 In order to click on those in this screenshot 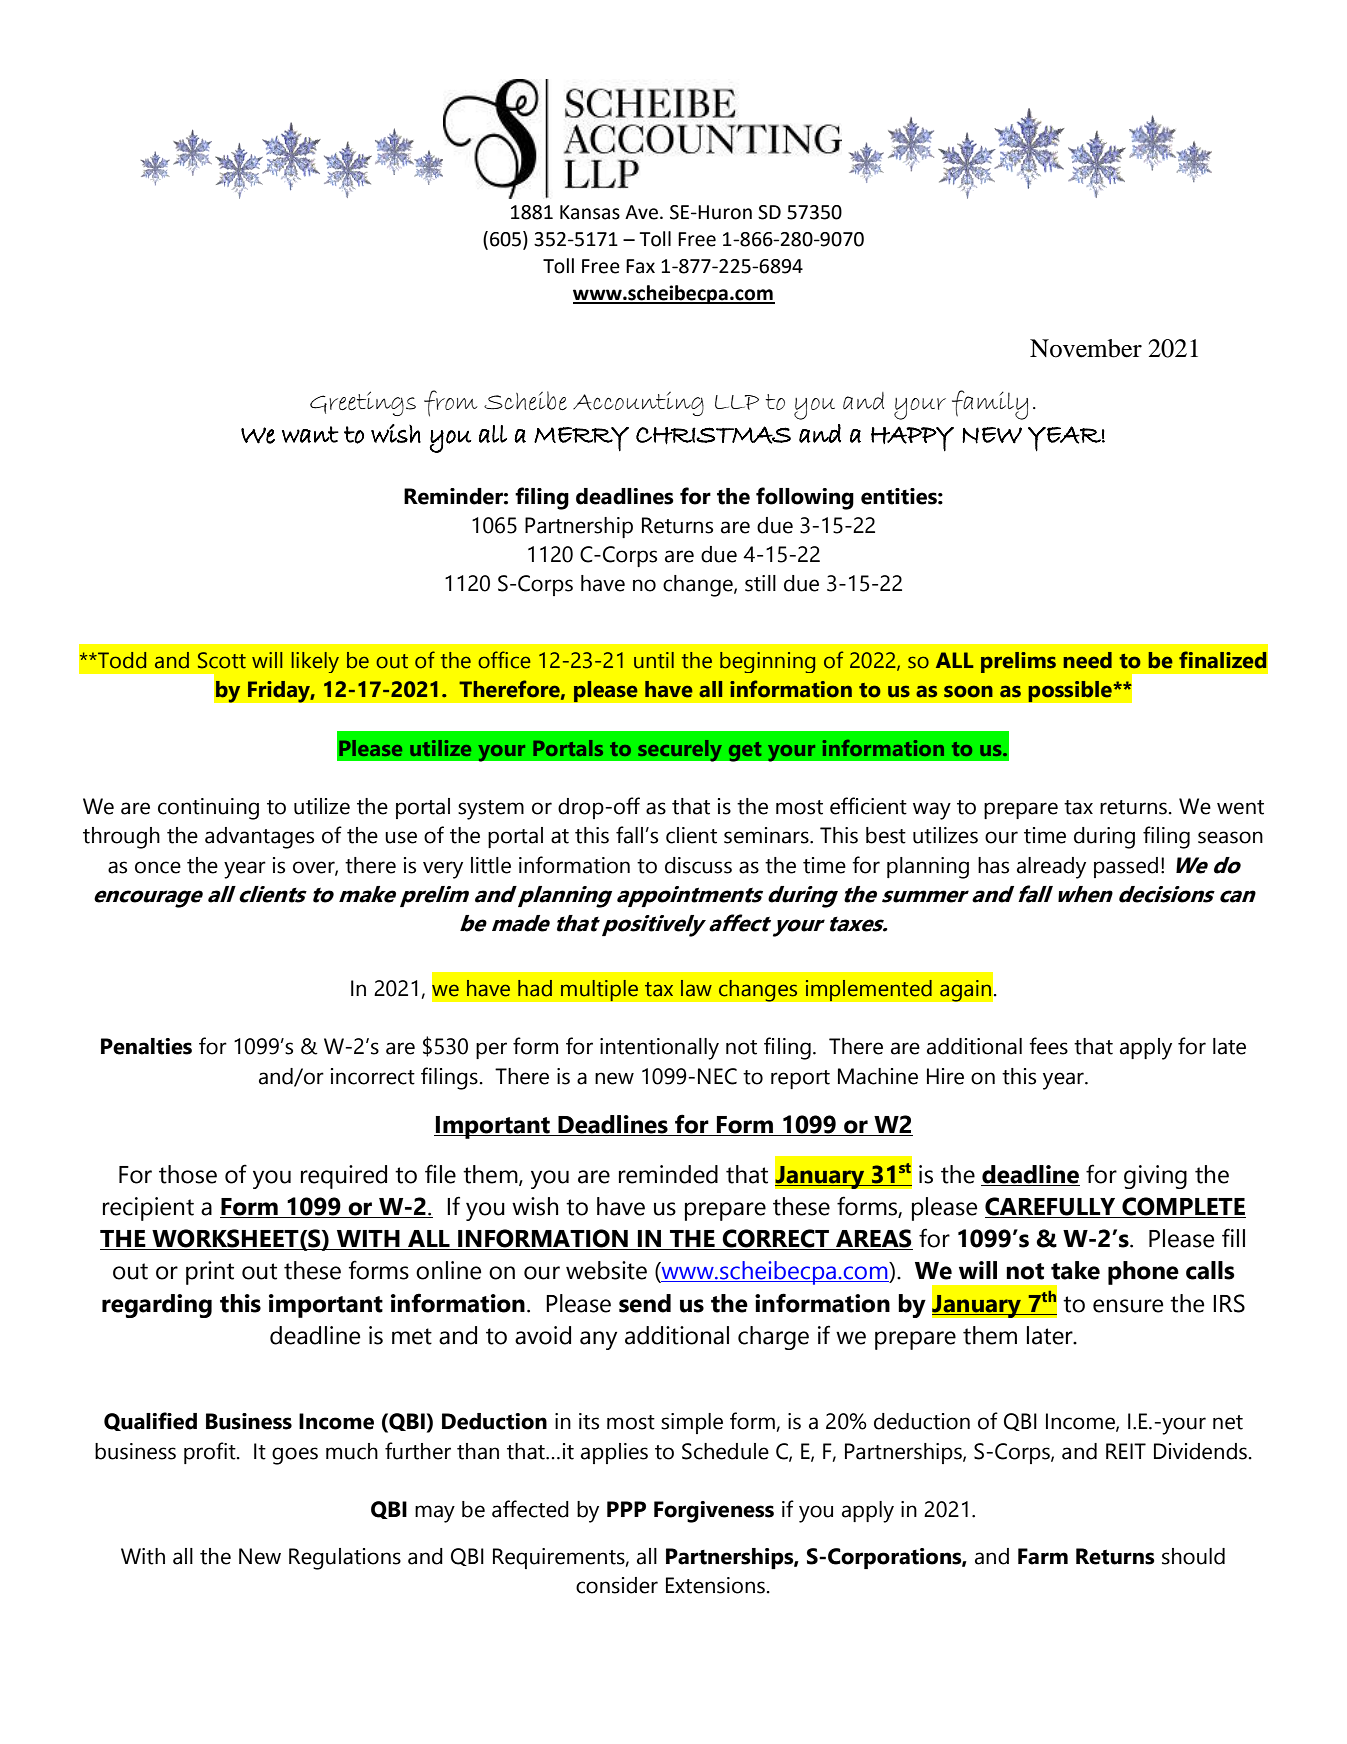, I will do `click(188, 1174)`.
